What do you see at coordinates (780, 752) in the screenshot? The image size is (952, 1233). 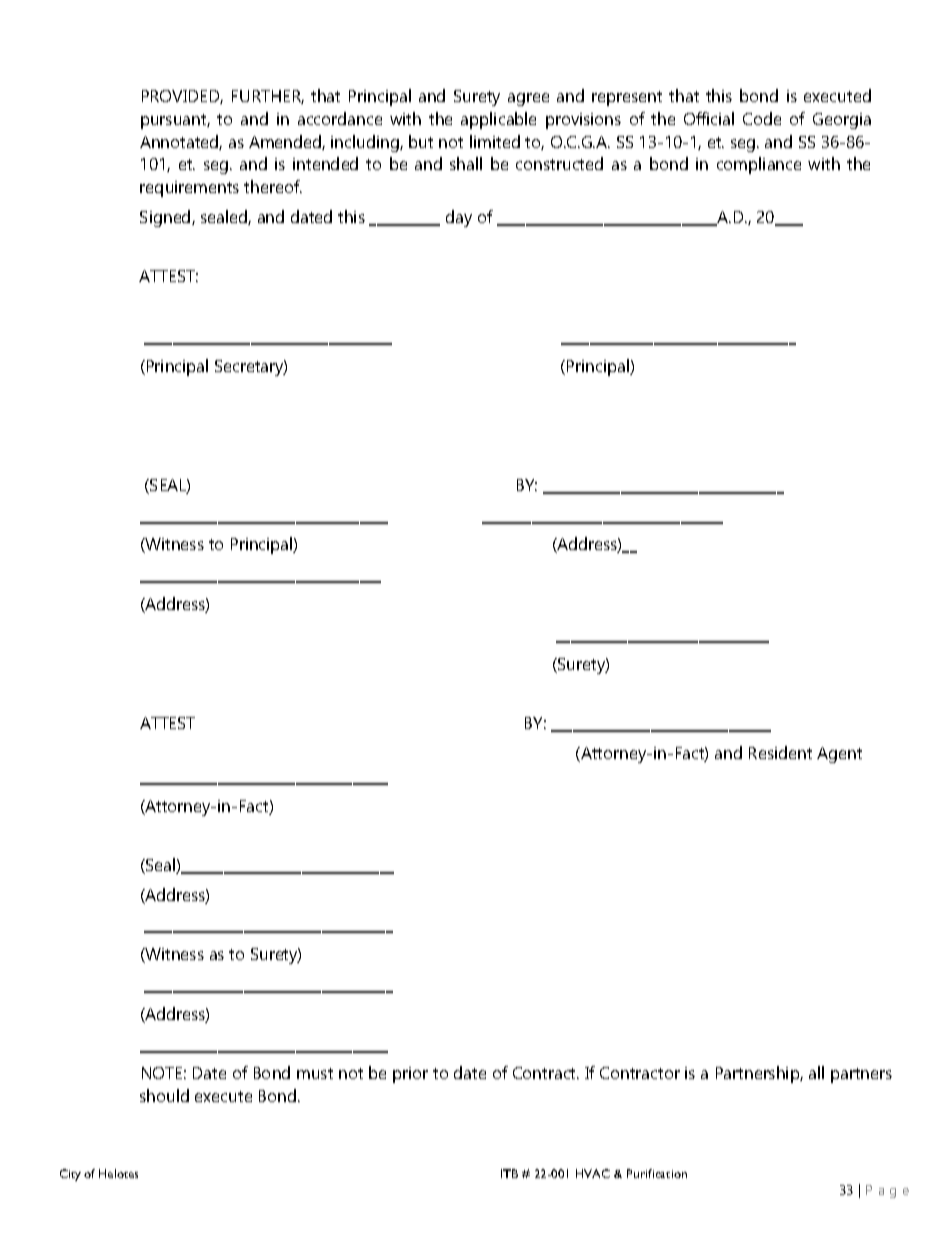 I see `Resident` at bounding box center [780, 752].
